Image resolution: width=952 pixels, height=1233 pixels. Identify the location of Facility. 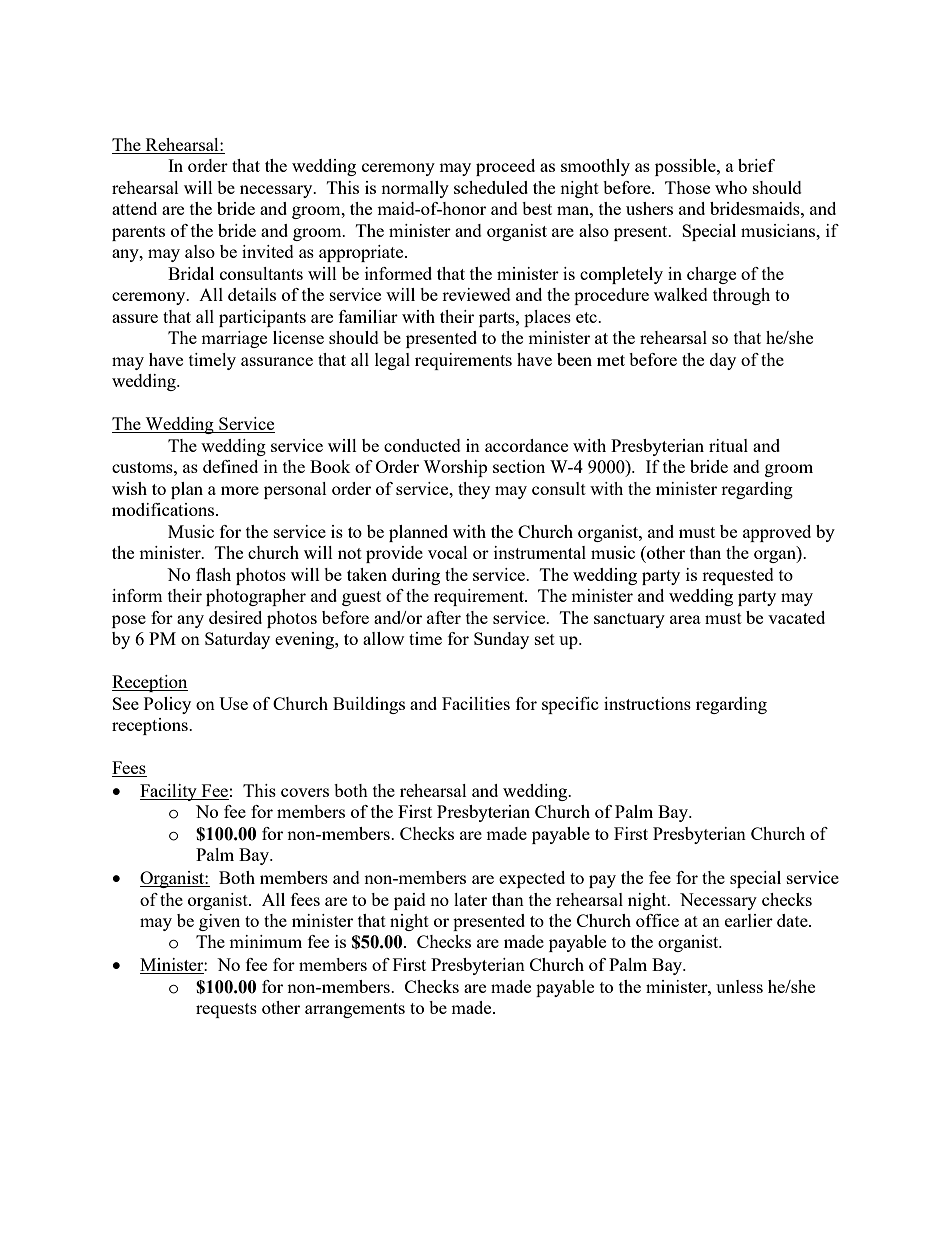
(169, 792).
